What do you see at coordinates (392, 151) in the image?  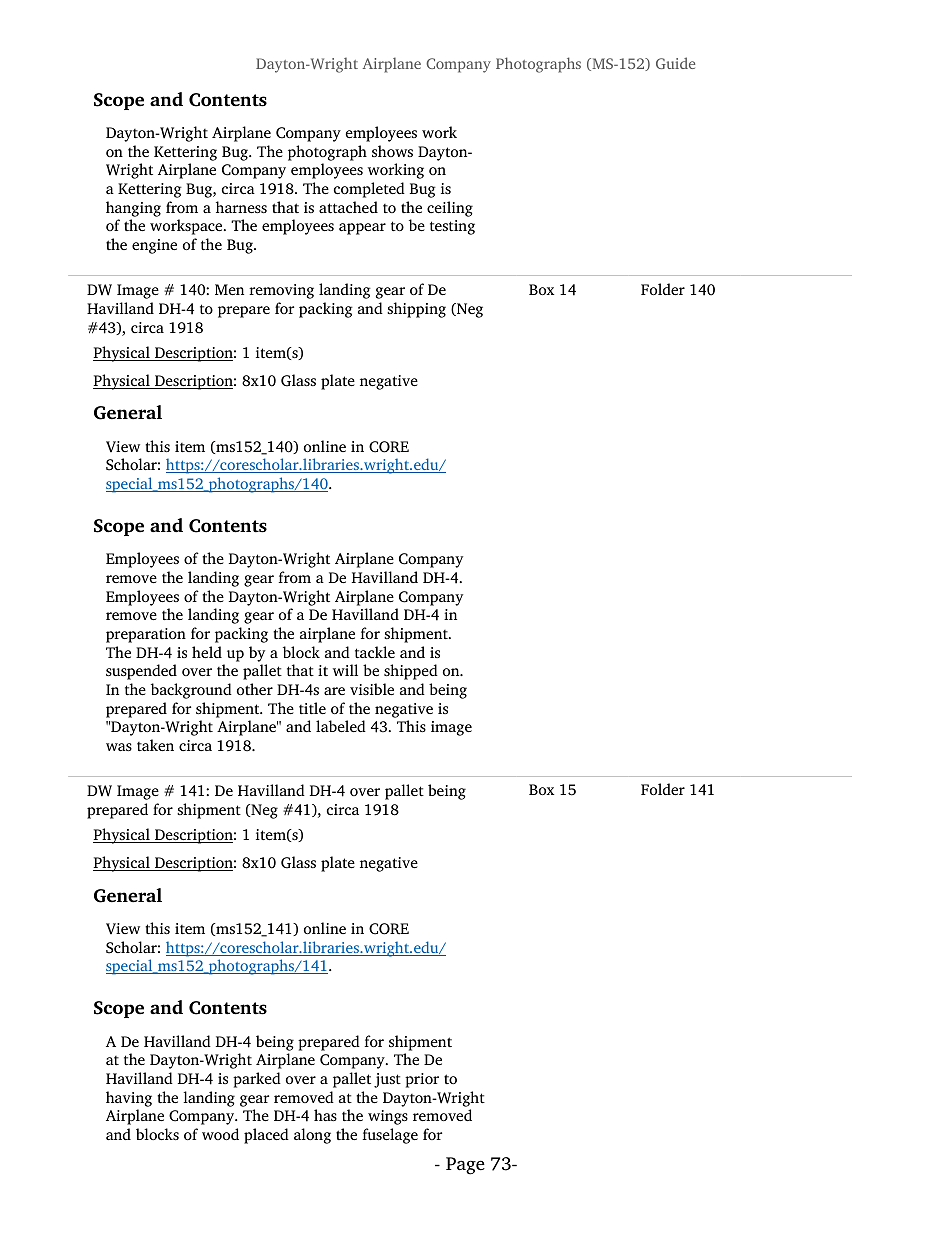 I see `shows` at bounding box center [392, 151].
